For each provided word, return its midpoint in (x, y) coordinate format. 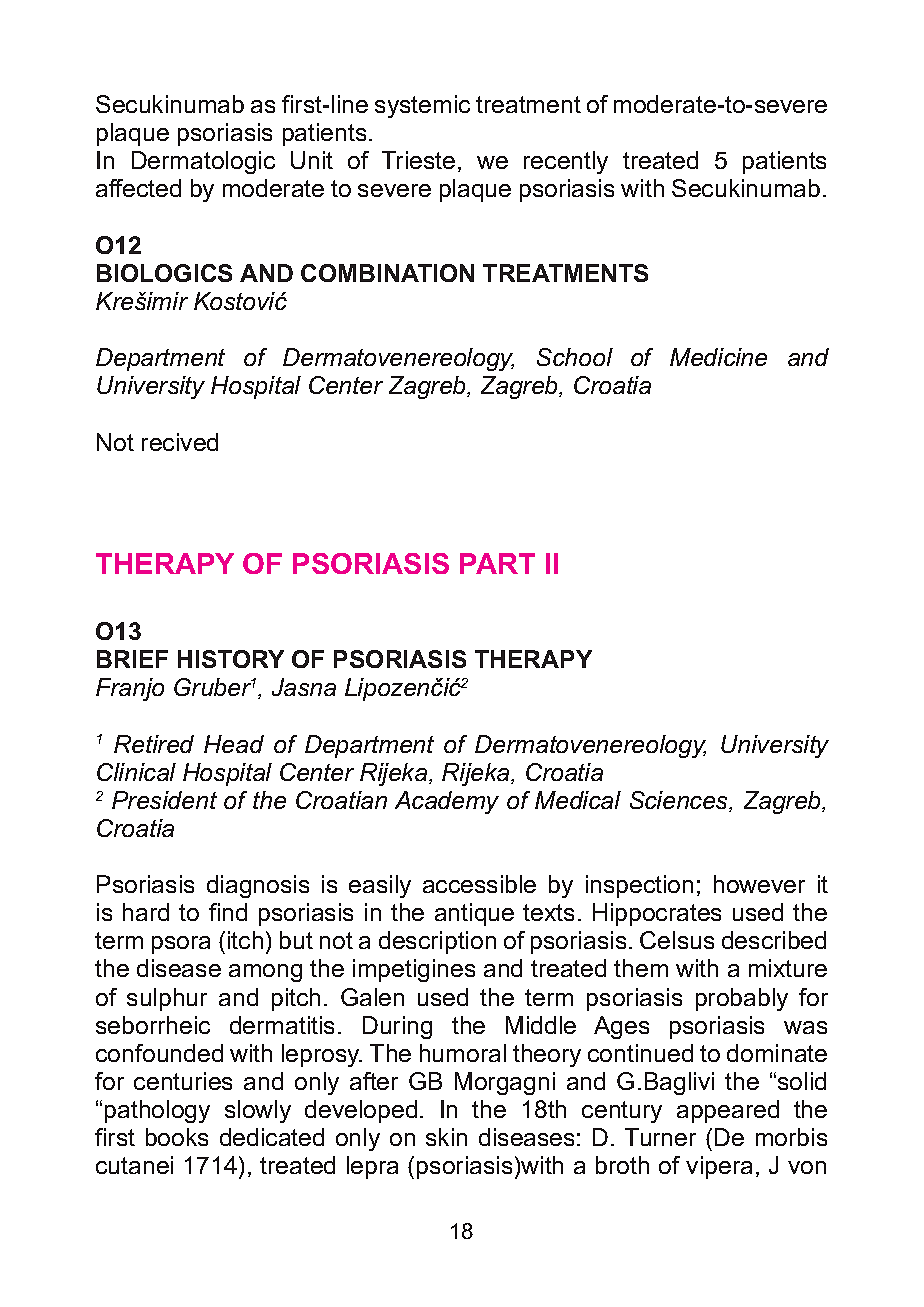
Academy (447, 802)
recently (566, 162)
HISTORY (231, 659)
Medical (578, 800)
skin (446, 1137)
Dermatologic (203, 162)
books (177, 1137)
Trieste (418, 160)
